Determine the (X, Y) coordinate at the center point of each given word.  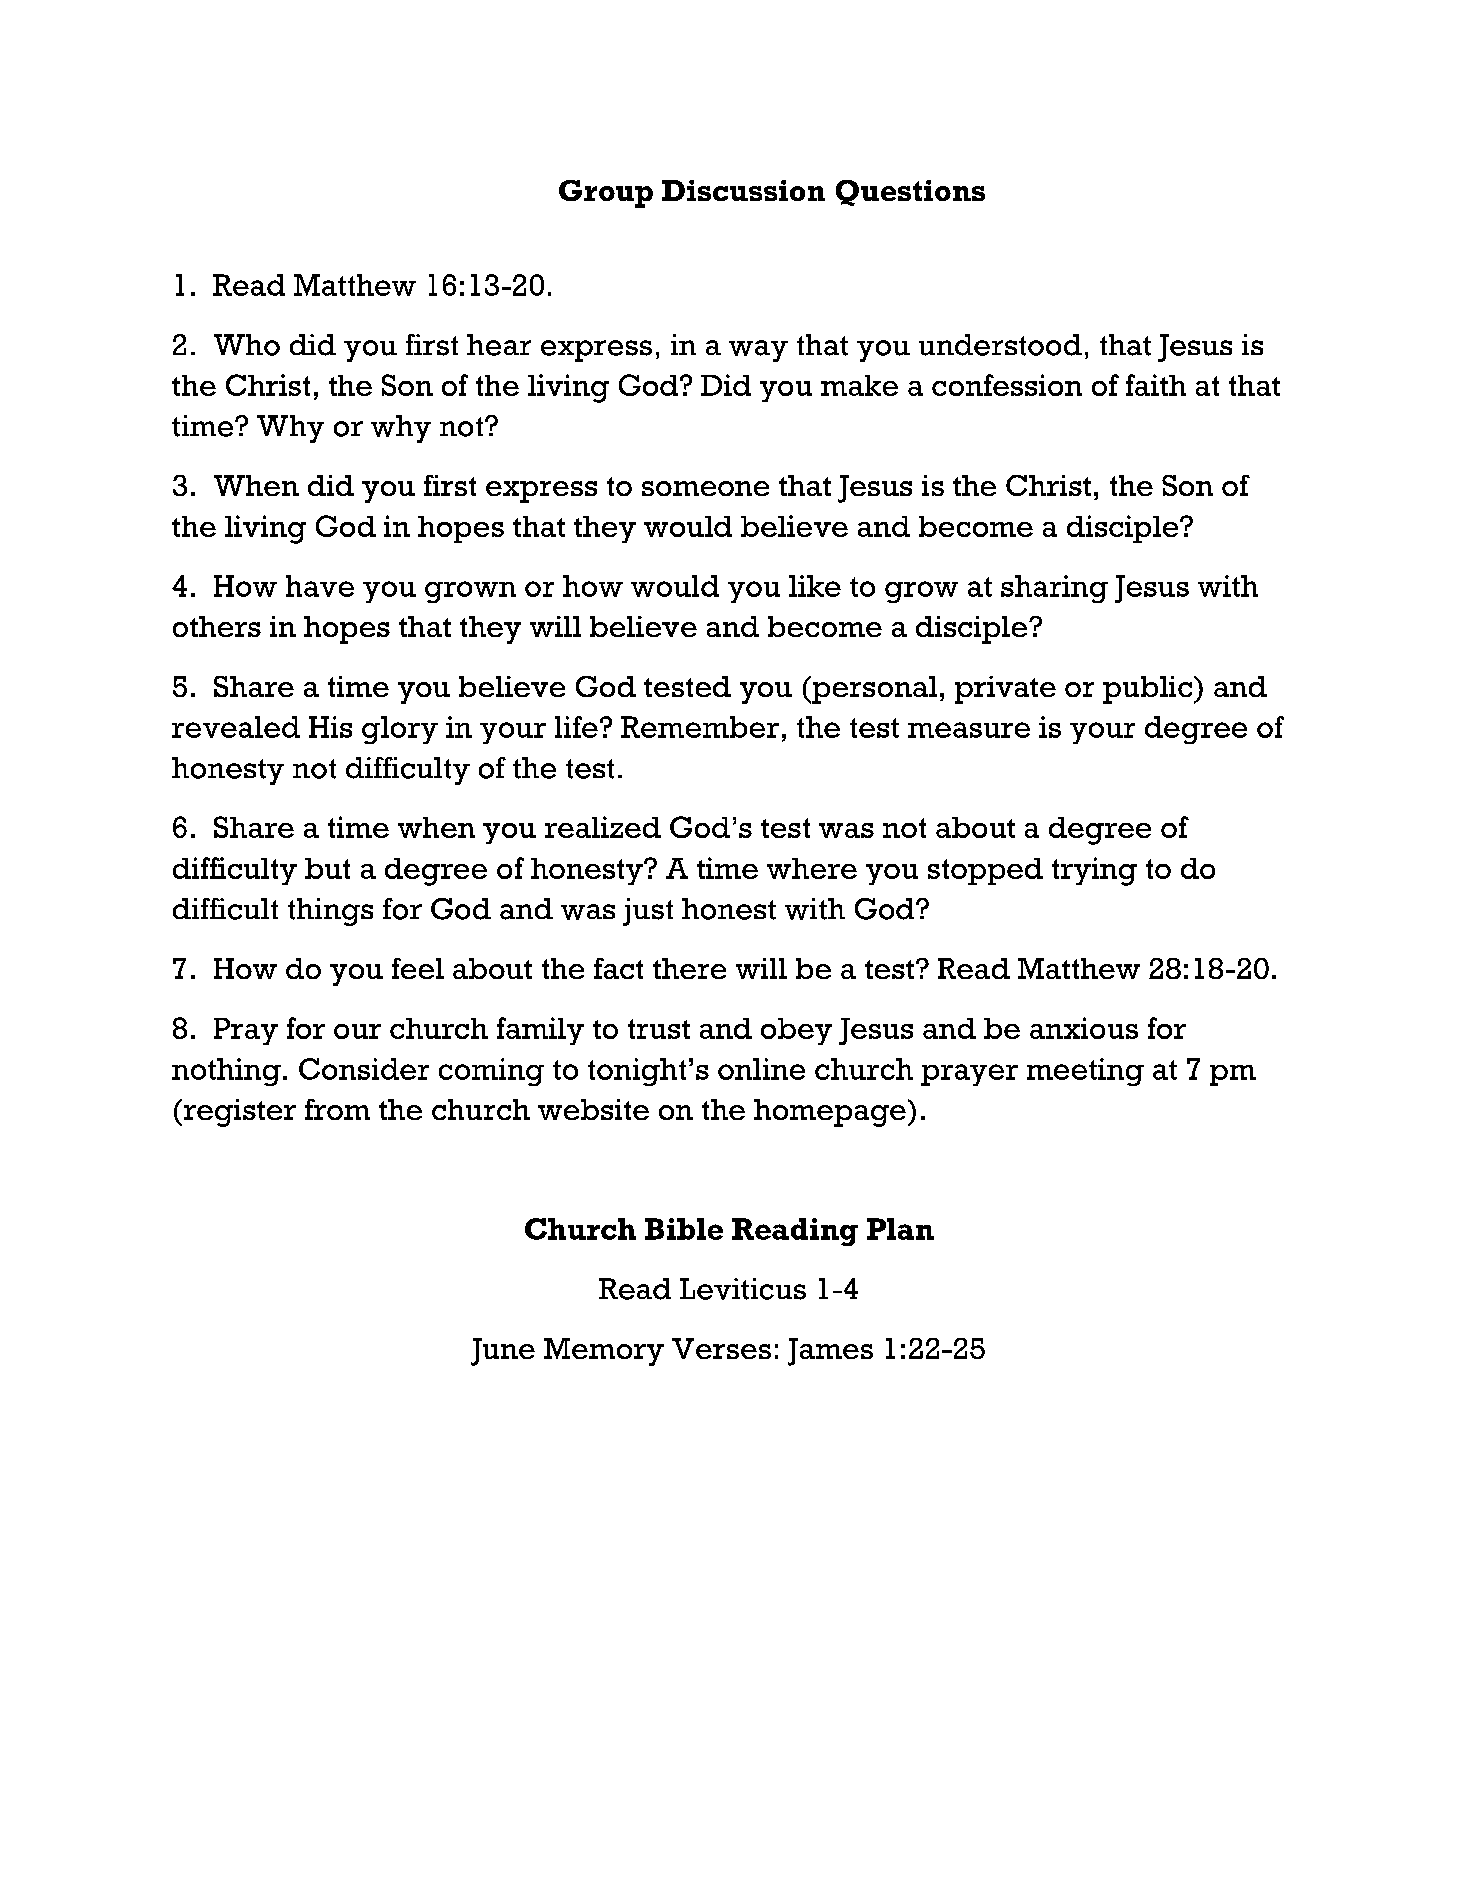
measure (969, 730)
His (330, 727)
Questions (910, 193)
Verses (721, 1348)
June (503, 1352)
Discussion (743, 190)
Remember (700, 727)
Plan (900, 1229)
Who (247, 345)
